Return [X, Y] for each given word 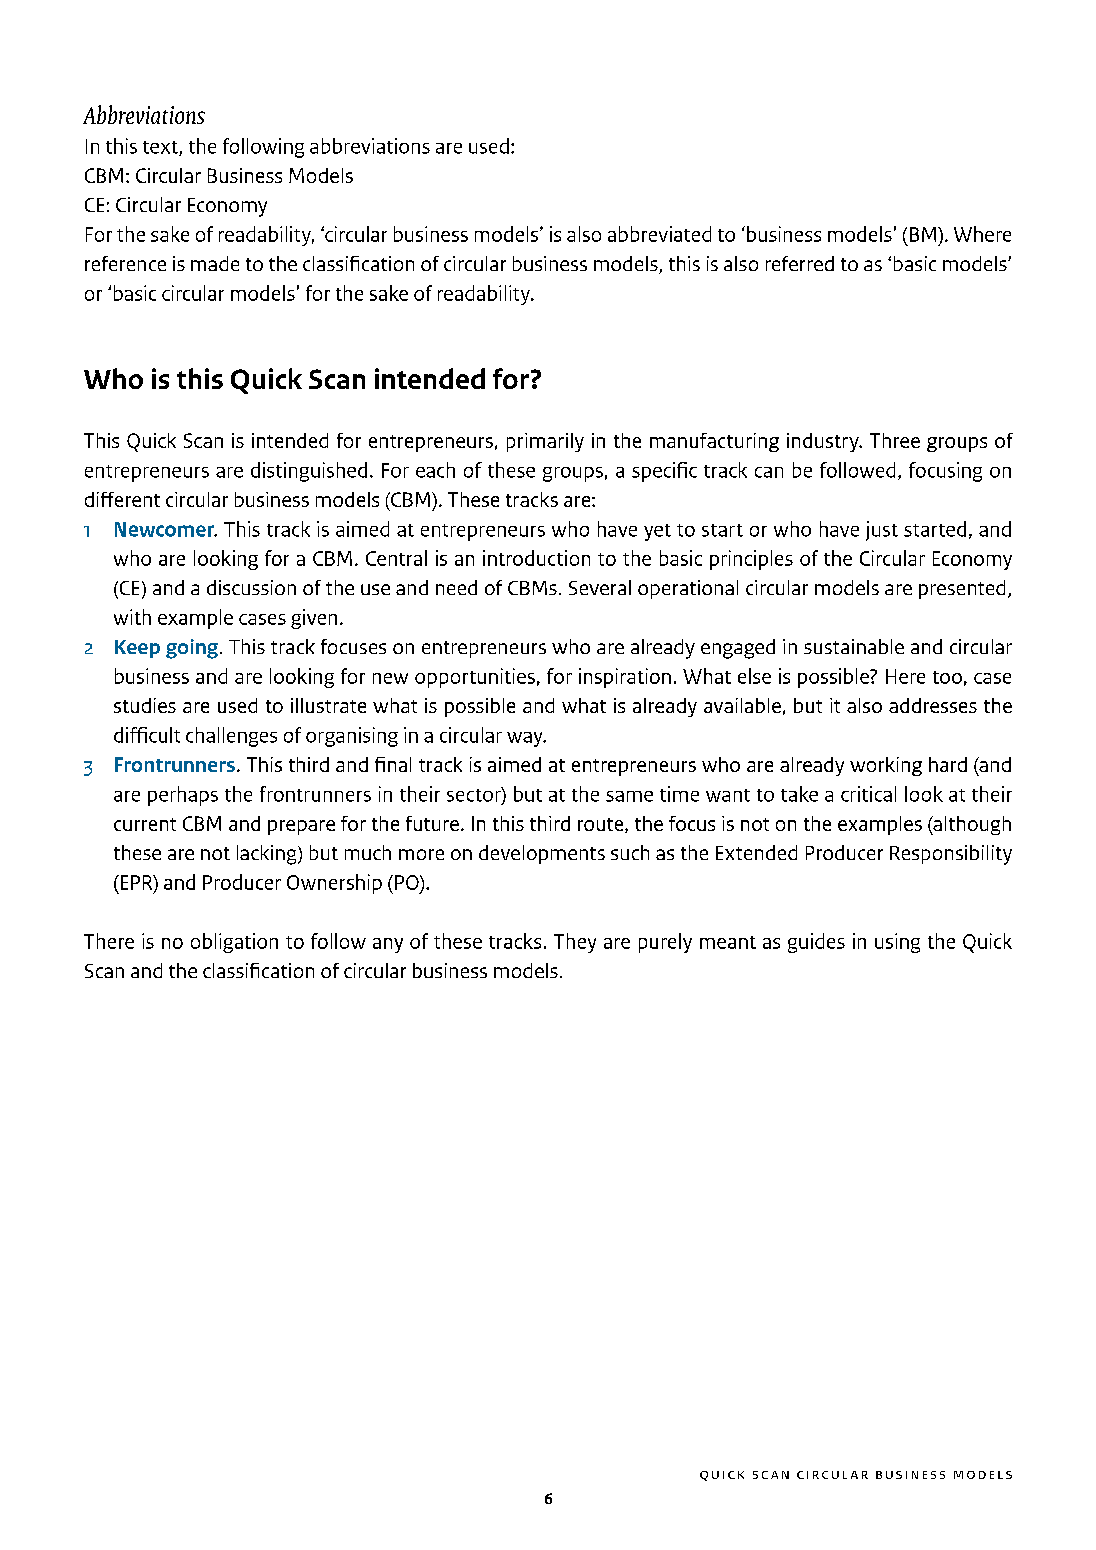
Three [895, 440]
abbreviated [659, 234]
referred [800, 263]
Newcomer [166, 529]
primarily [545, 442]
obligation [234, 943]
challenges [231, 737]
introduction [536, 558]
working [886, 766]
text [161, 148]
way [526, 739]
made [215, 263]
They [575, 943]
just [882, 531]
